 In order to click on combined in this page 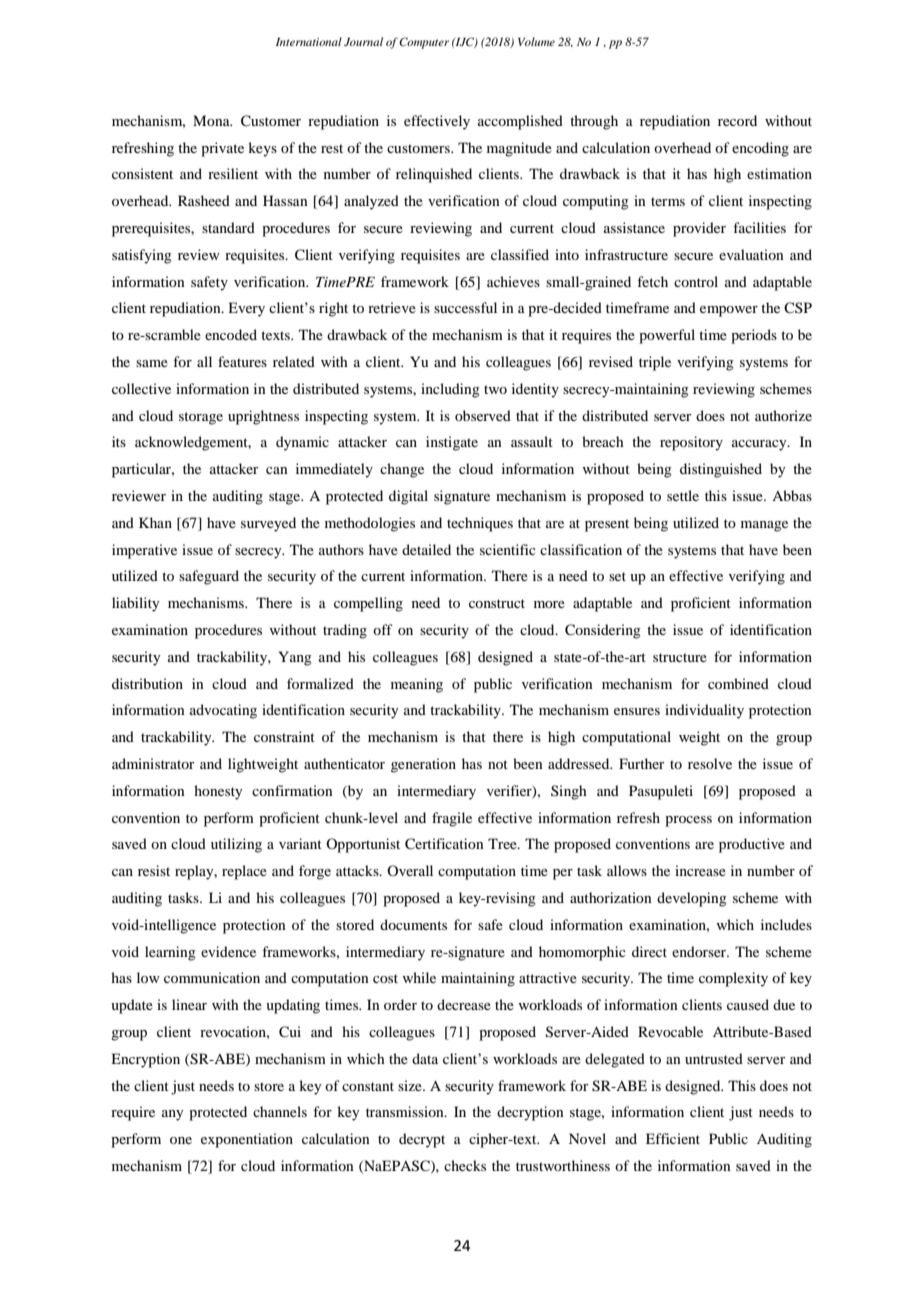, I will do `click(738, 683)`.
